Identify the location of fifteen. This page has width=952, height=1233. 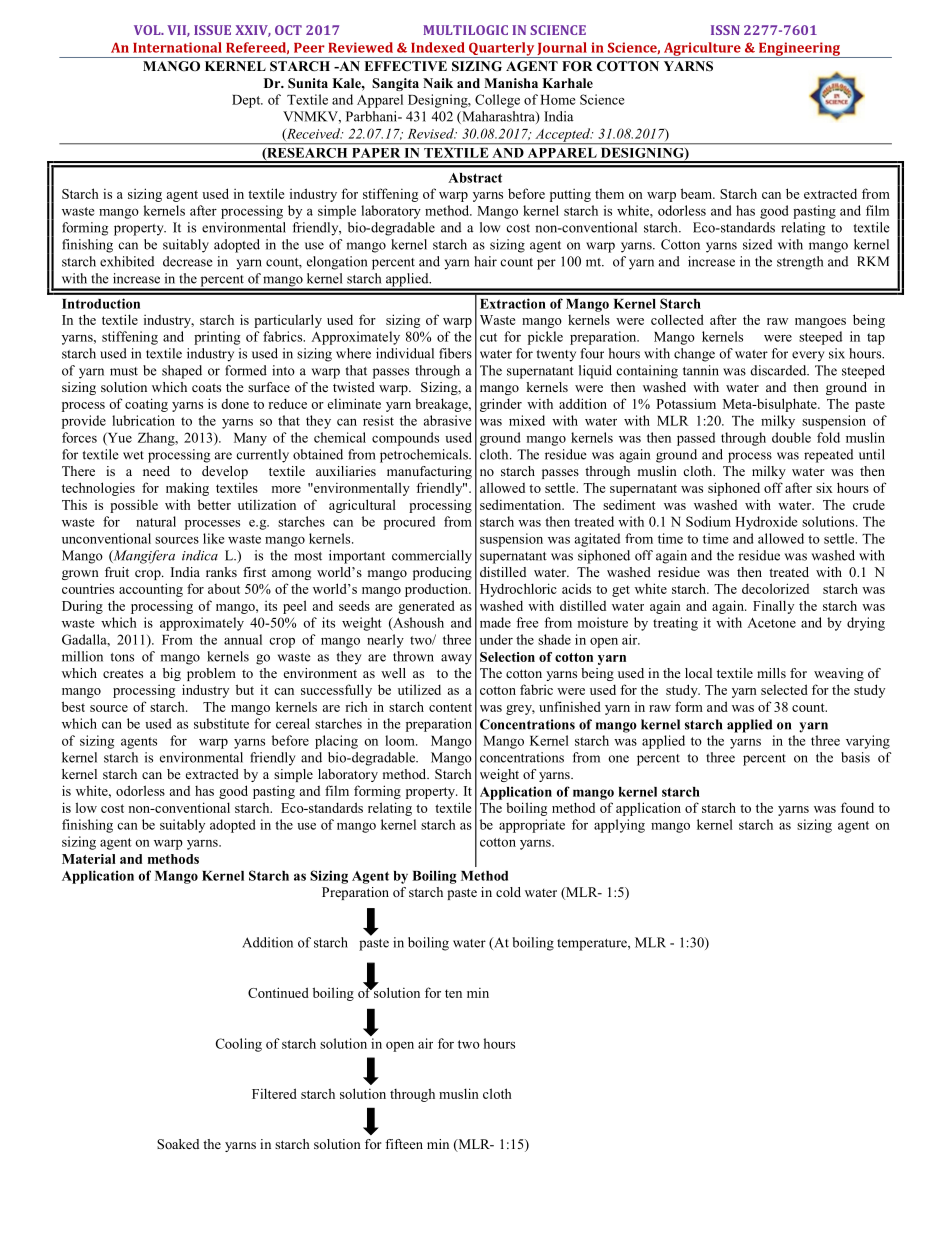
(404, 1144).
